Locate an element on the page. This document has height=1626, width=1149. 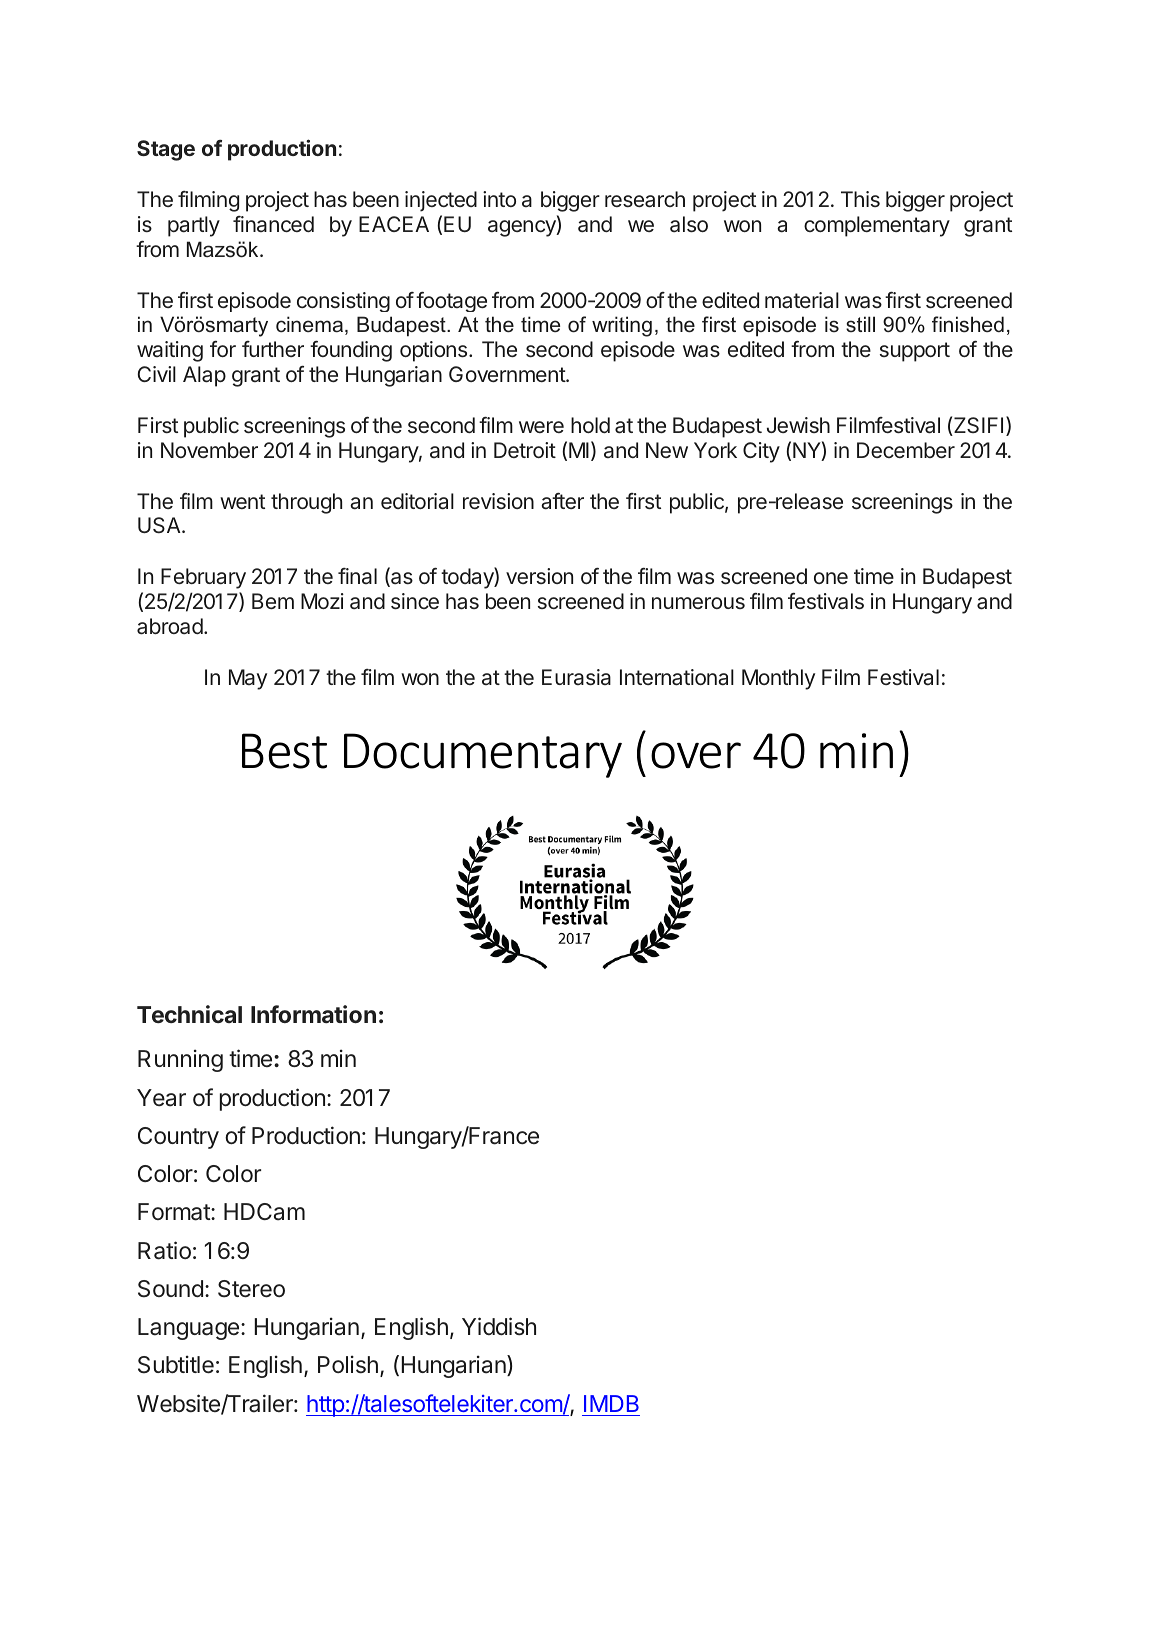
into is located at coordinates (499, 199).
